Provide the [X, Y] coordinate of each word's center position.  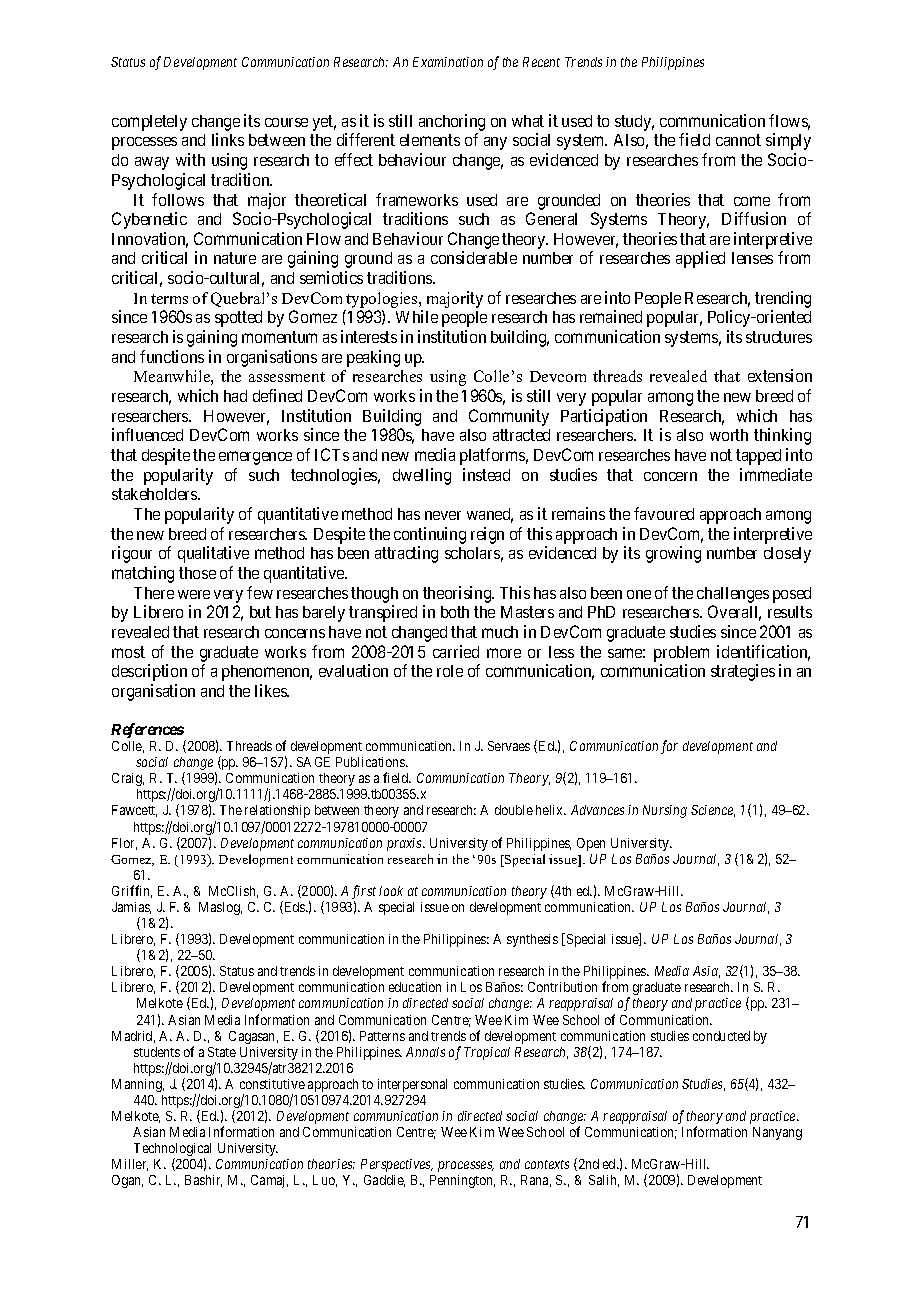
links [228, 139]
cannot [738, 140]
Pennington [462, 1181]
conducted [721, 1036]
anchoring [452, 124]
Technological [172, 1151]
